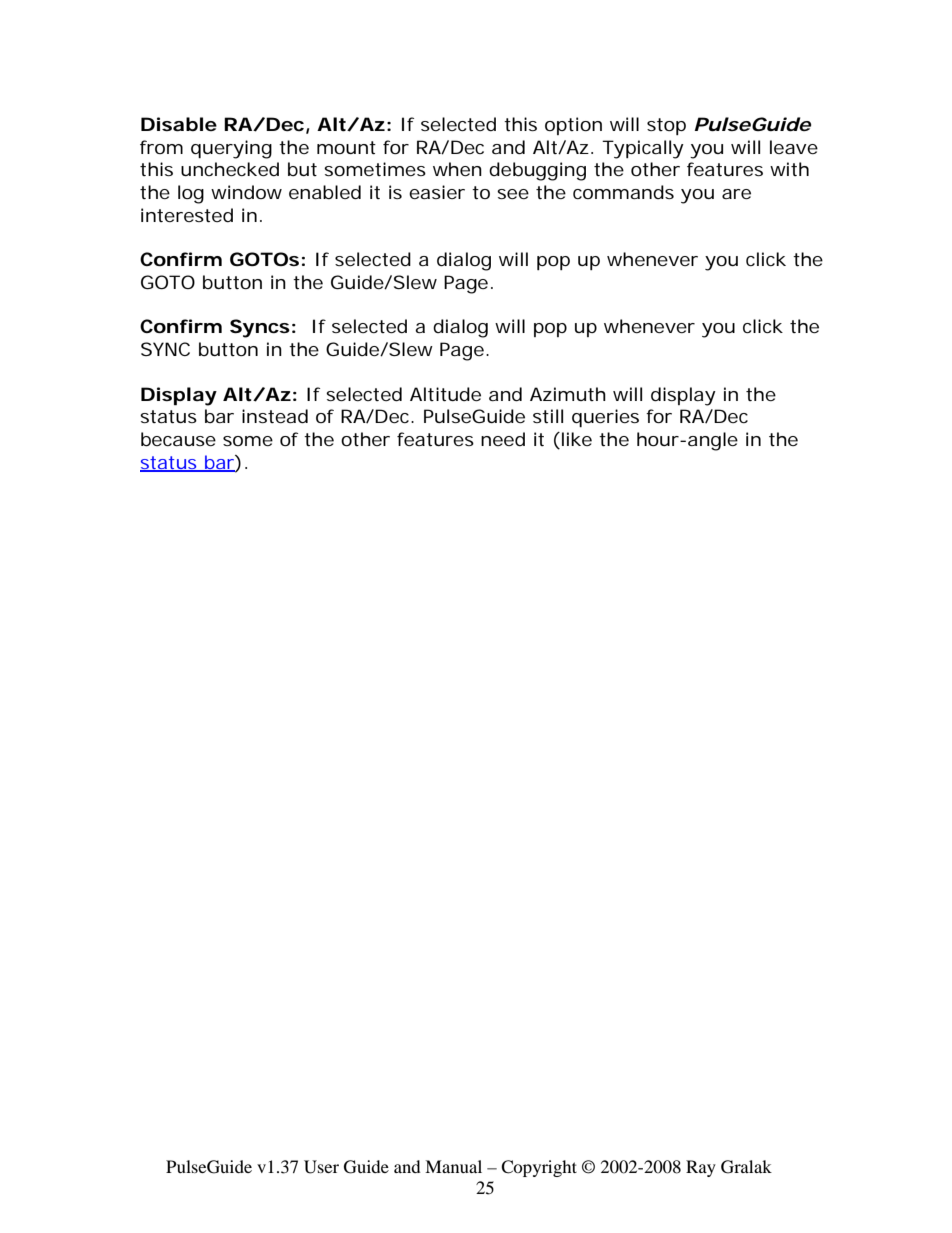 Image resolution: width=952 pixels, height=1233 pixels. What do you see at coordinates (178, 439) in the screenshot?
I see `because` at bounding box center [178, 439].
